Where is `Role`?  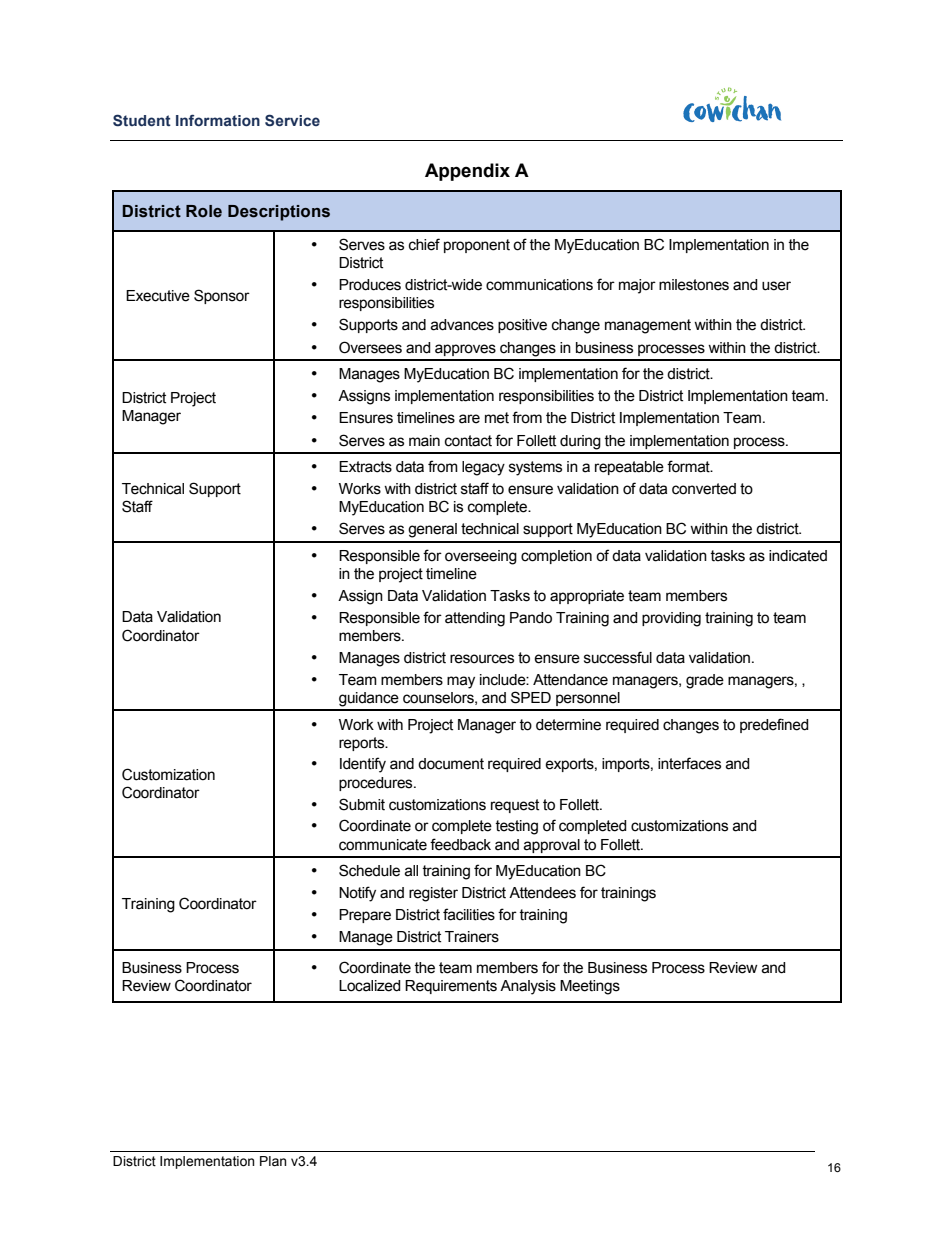 Role is located at coordinates (204, 211).
